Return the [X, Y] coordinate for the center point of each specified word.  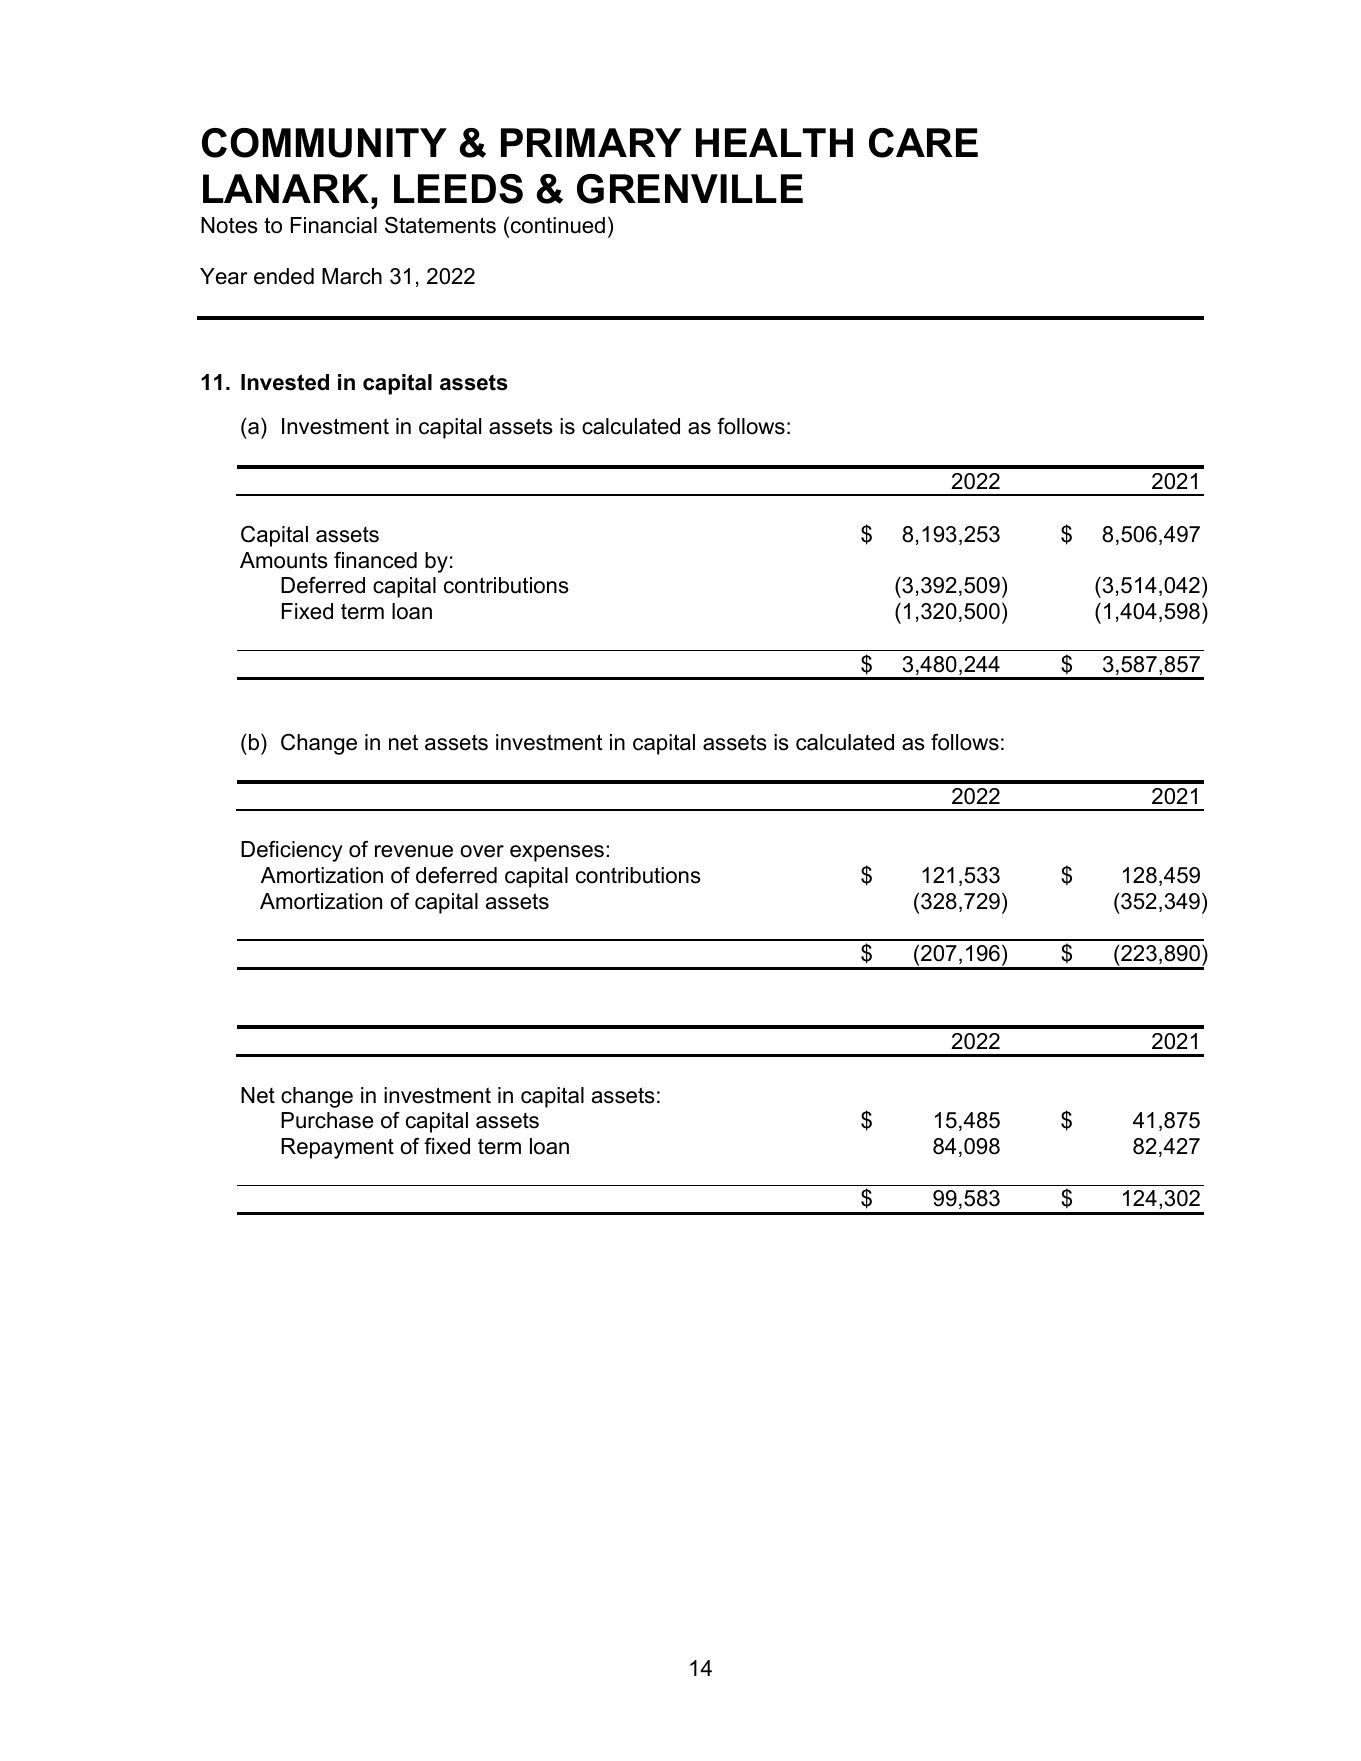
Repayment [337, 1148]
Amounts [284, 560]
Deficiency [291, 851]
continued [558, 225]
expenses [557, 853]
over [482, 851]
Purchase [327, 1120]
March [352, 276]
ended [284, 276]
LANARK [287, 188]
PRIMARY [591, 142]
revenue [414, 851]
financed [375, 560]
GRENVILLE [690, 189]
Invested [285, 382]
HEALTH [774, 142]
